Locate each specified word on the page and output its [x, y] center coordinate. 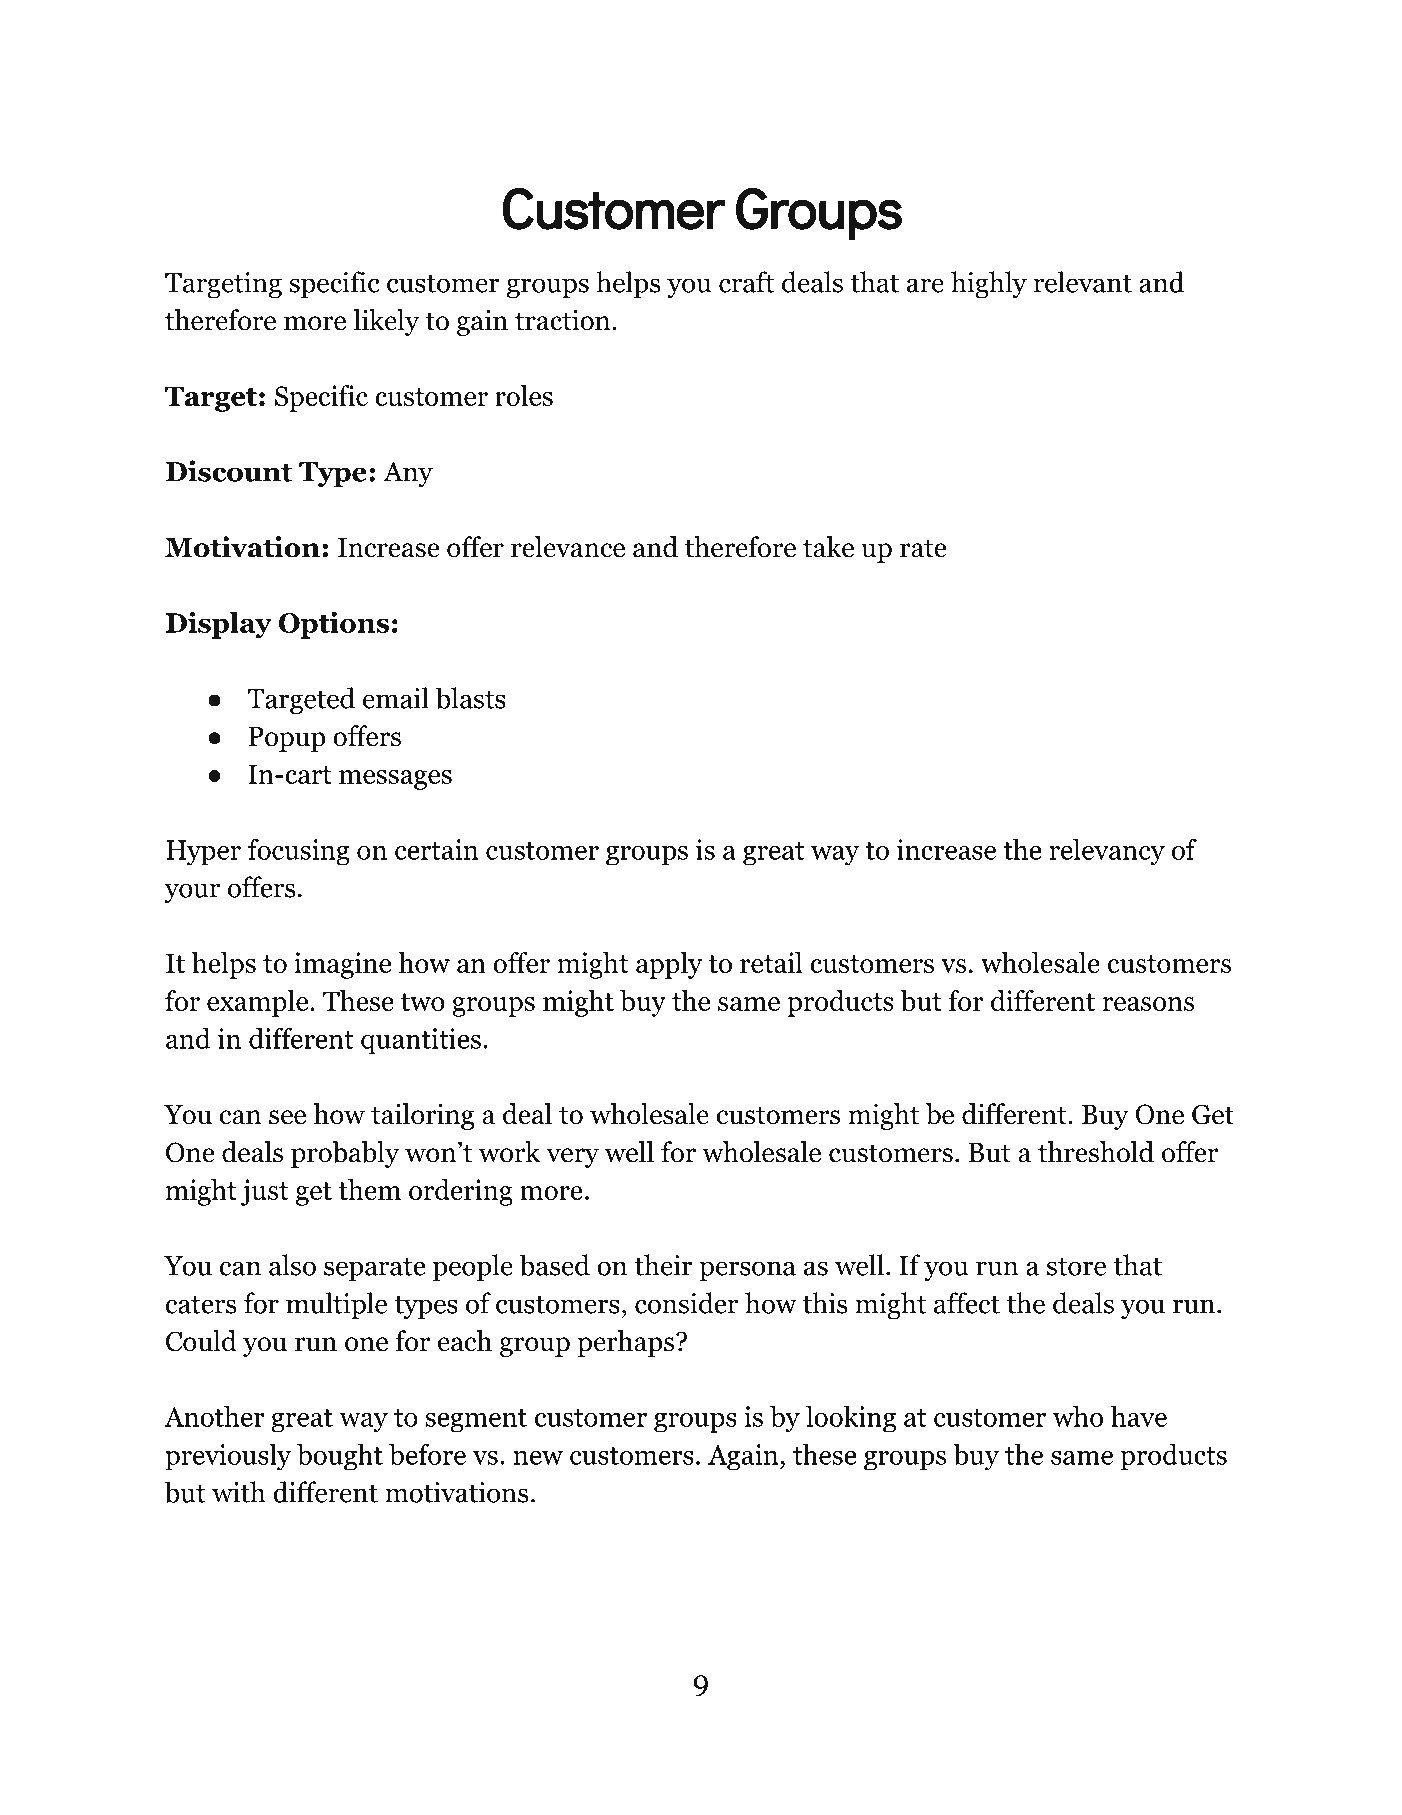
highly [989, 284]
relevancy [1107, 851]
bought [340, 1456]
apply [669, 965]
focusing [299, 851]
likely [386, 322]
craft [746, 282]
